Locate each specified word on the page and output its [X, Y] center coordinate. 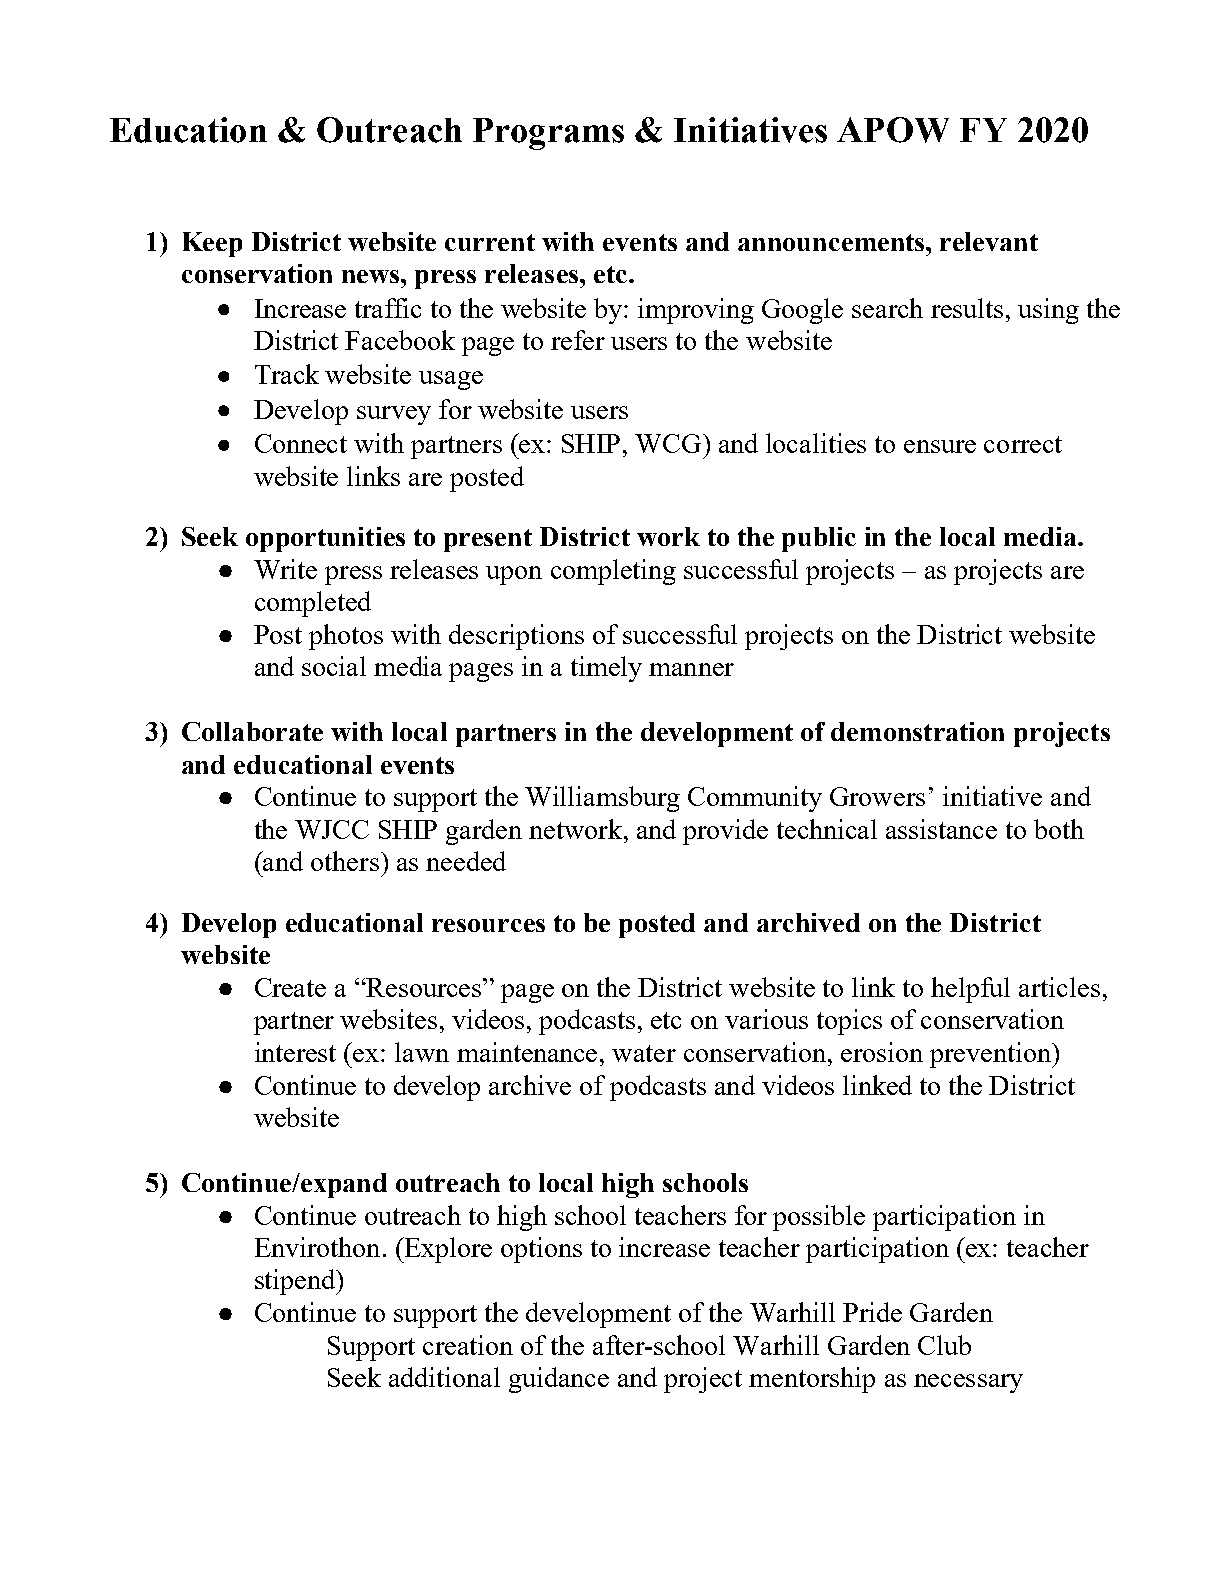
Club [944, 1345]
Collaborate [252, 731]
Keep [212, 244]
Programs [548, 134]
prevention [992, 1055]
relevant [989, 241]
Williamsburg [602, 799]
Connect [301, 443]
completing [613, 572]
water [644, 1053]
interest [295, 1052]
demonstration [917, 731]
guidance [559, 1380]
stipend [296, 1282]
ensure [940, 446]
